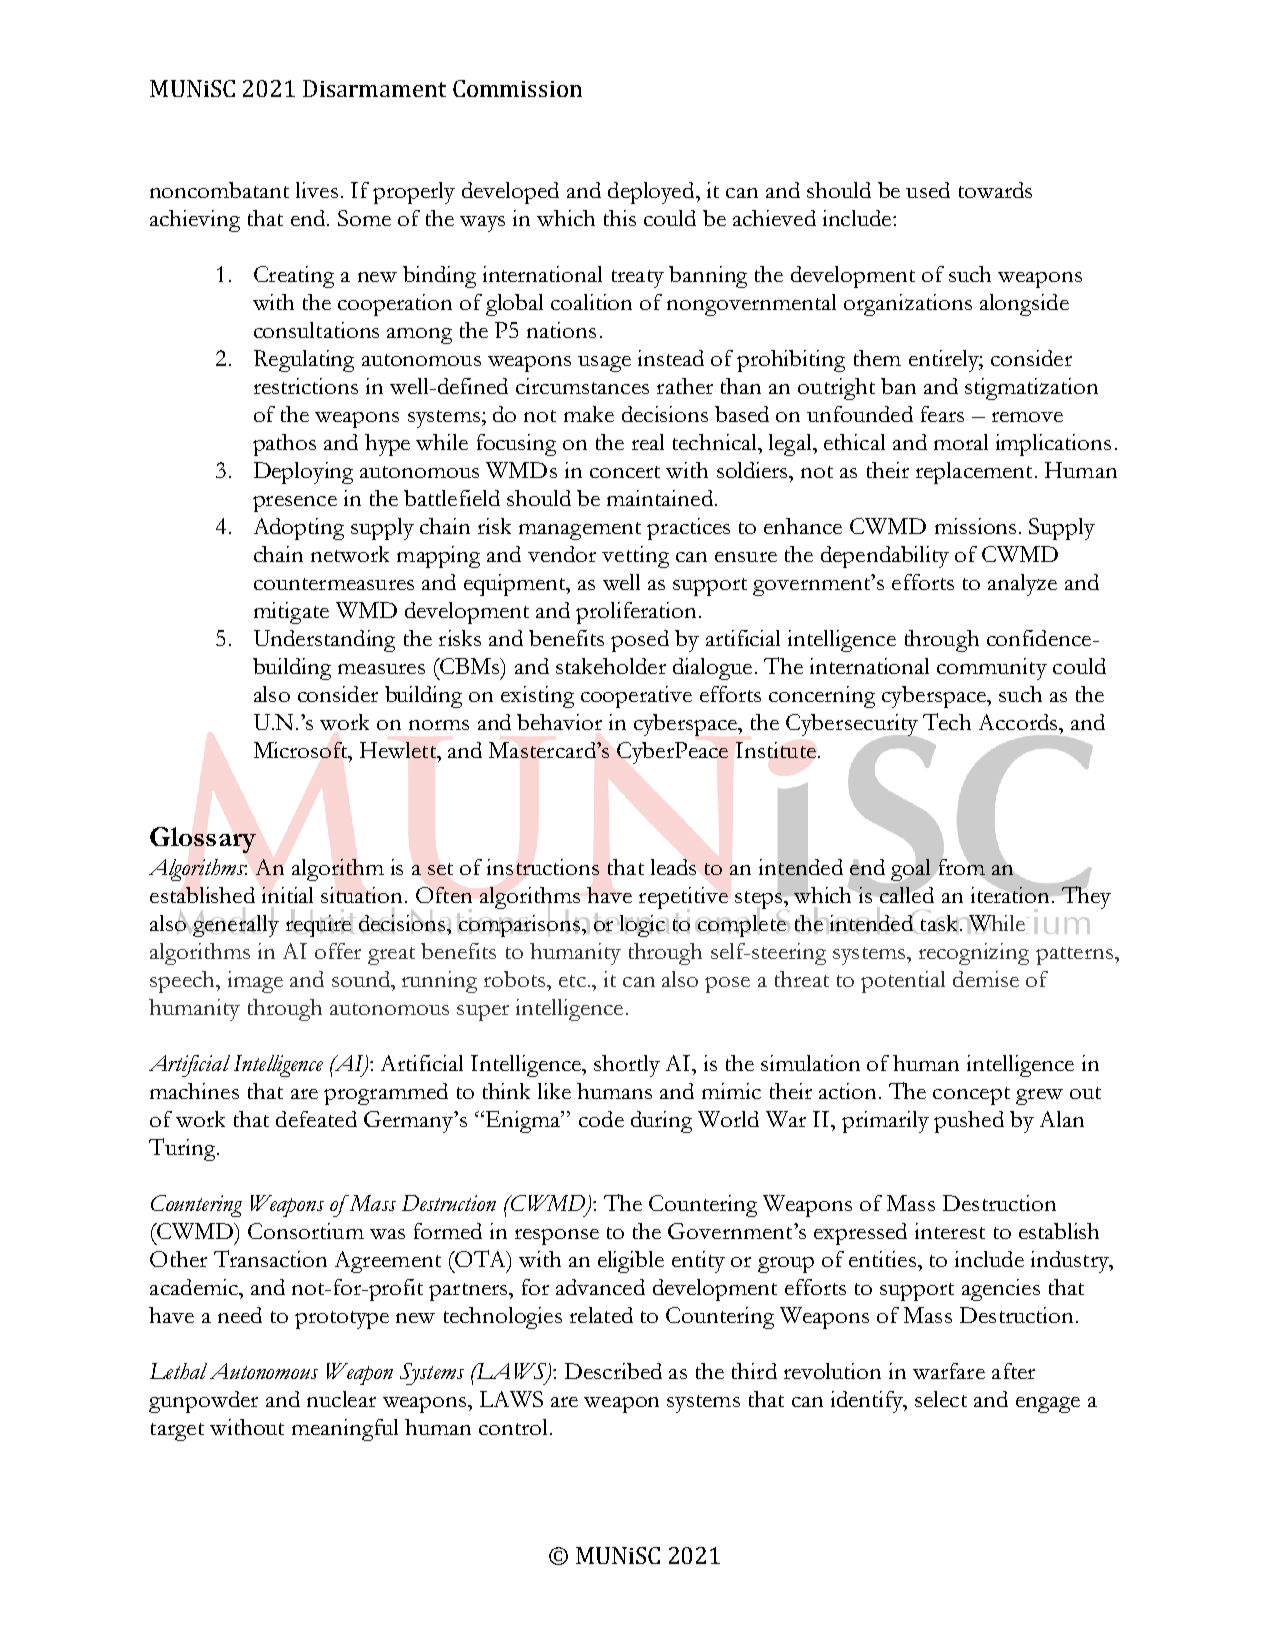 Image resolution: width=1270 pixels, height=1643 pixels. I want to click on lives, so click(317, 190).
